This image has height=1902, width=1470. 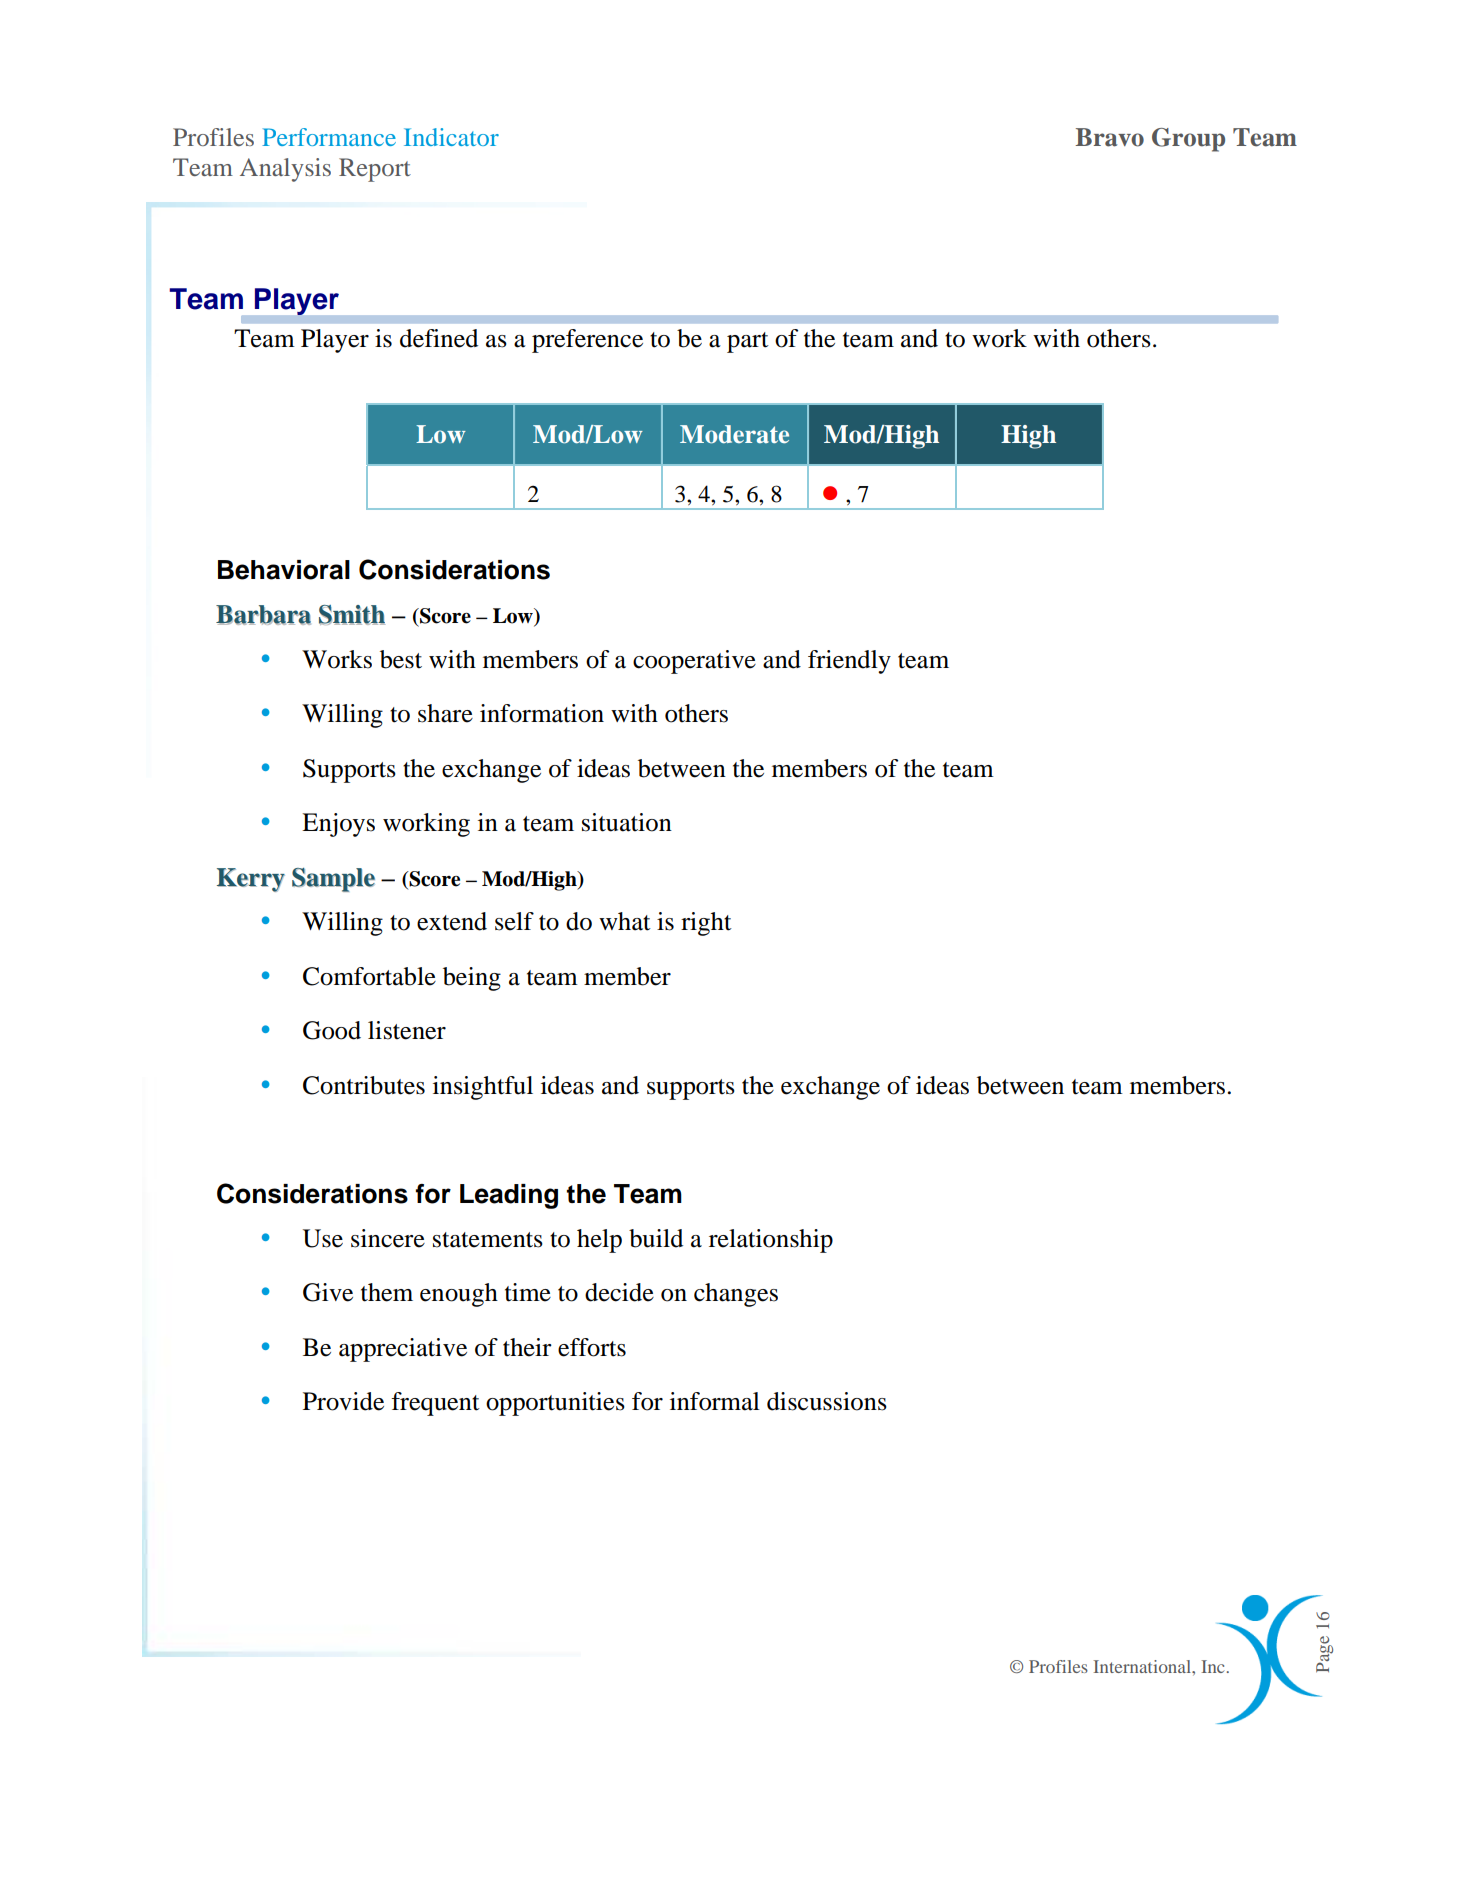 I want to click on International, so click(x=1143, y=1666).
